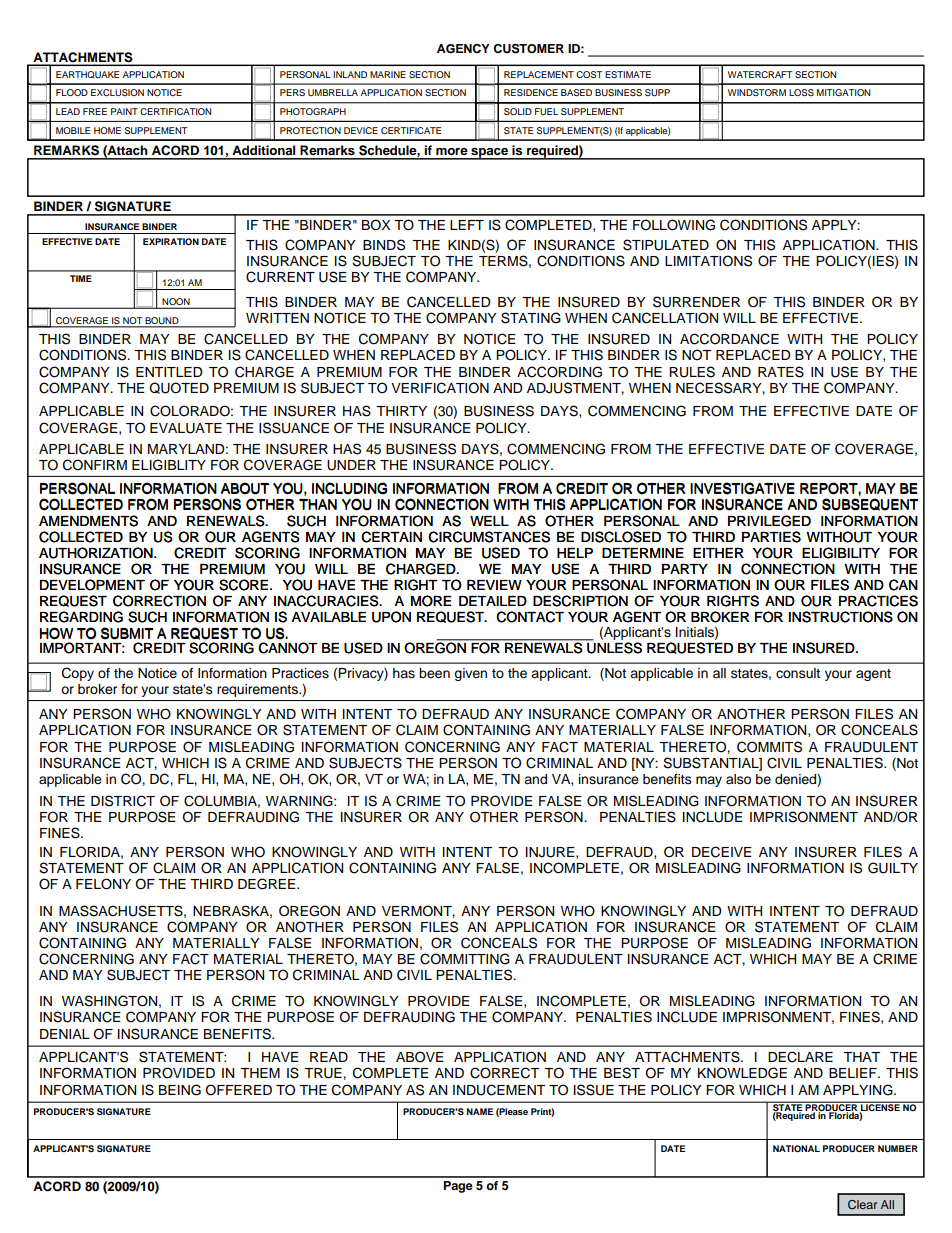  I want to click on RESIDENCE, so click(531, 92).
